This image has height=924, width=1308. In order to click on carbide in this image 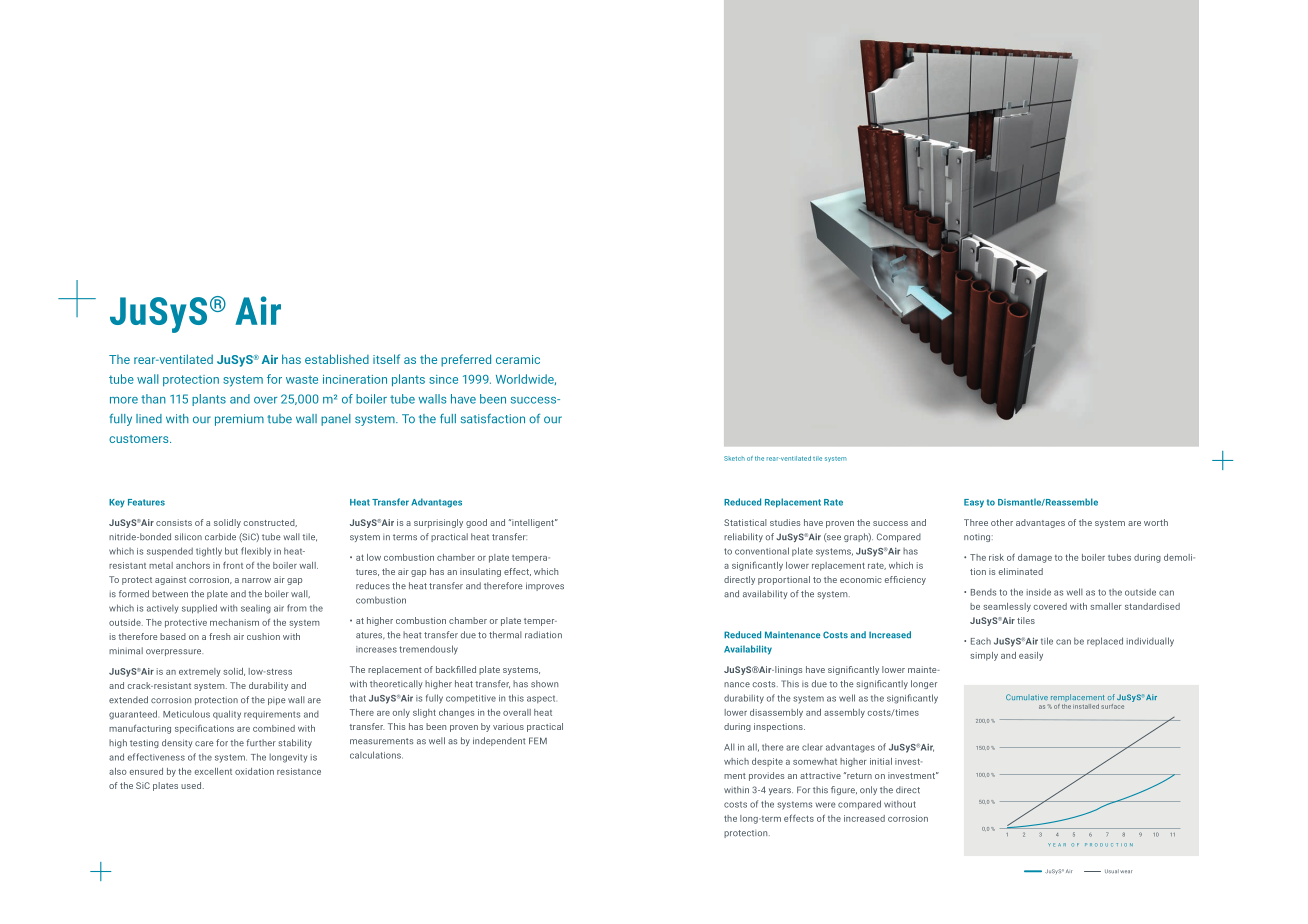, I will do `click(220, 537)`.
